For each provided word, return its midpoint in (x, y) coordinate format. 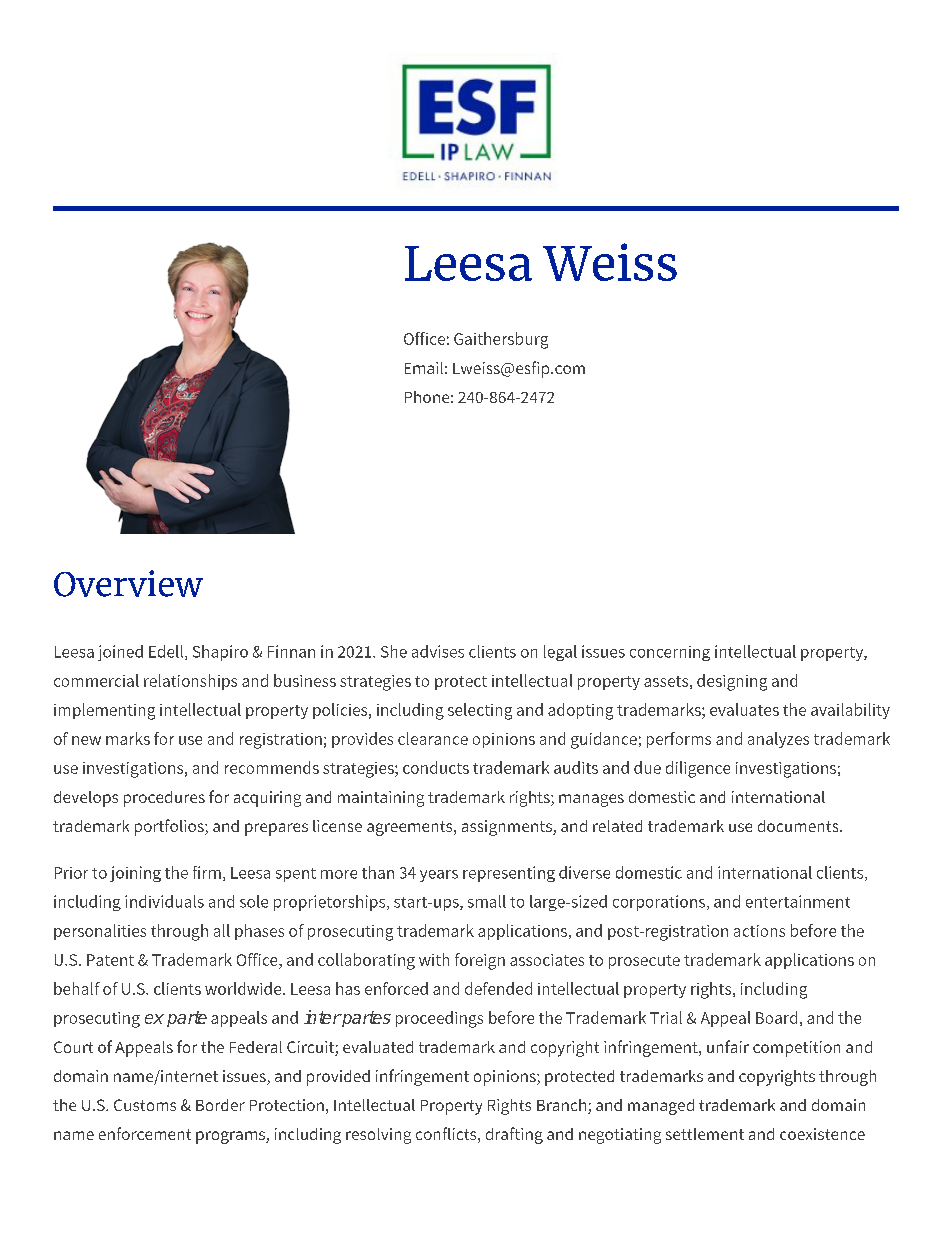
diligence (698, 769)
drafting (514, 1135)
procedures (164, 799)
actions (759, 931)
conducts (436, 767)
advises (438, 651)
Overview (128, 583)
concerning (670, 653)
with (434, 959)
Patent (110, 960)
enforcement (145, 1133)
